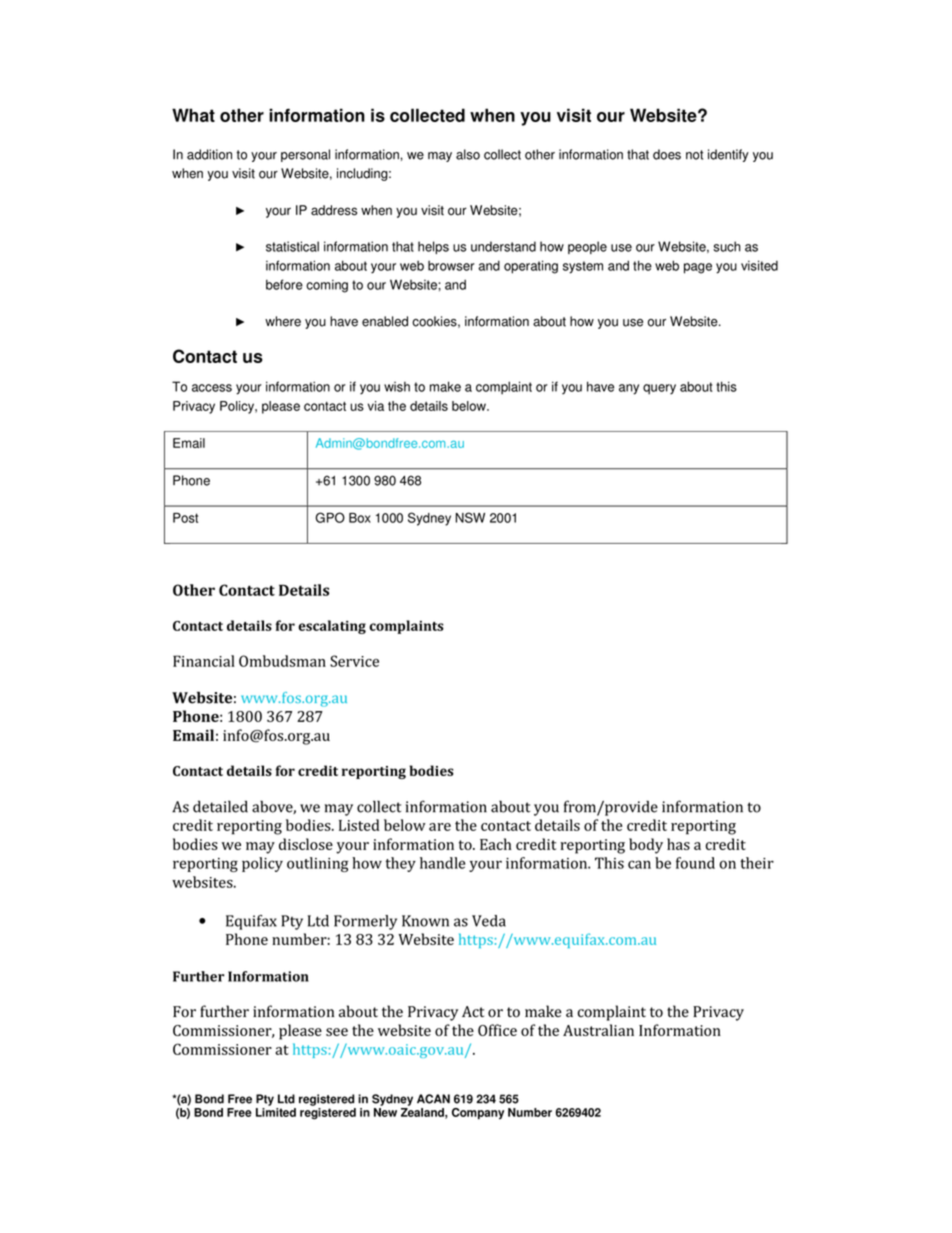  Describe the element at coordinates (678, 844) in the image. I see `has` at that location.
